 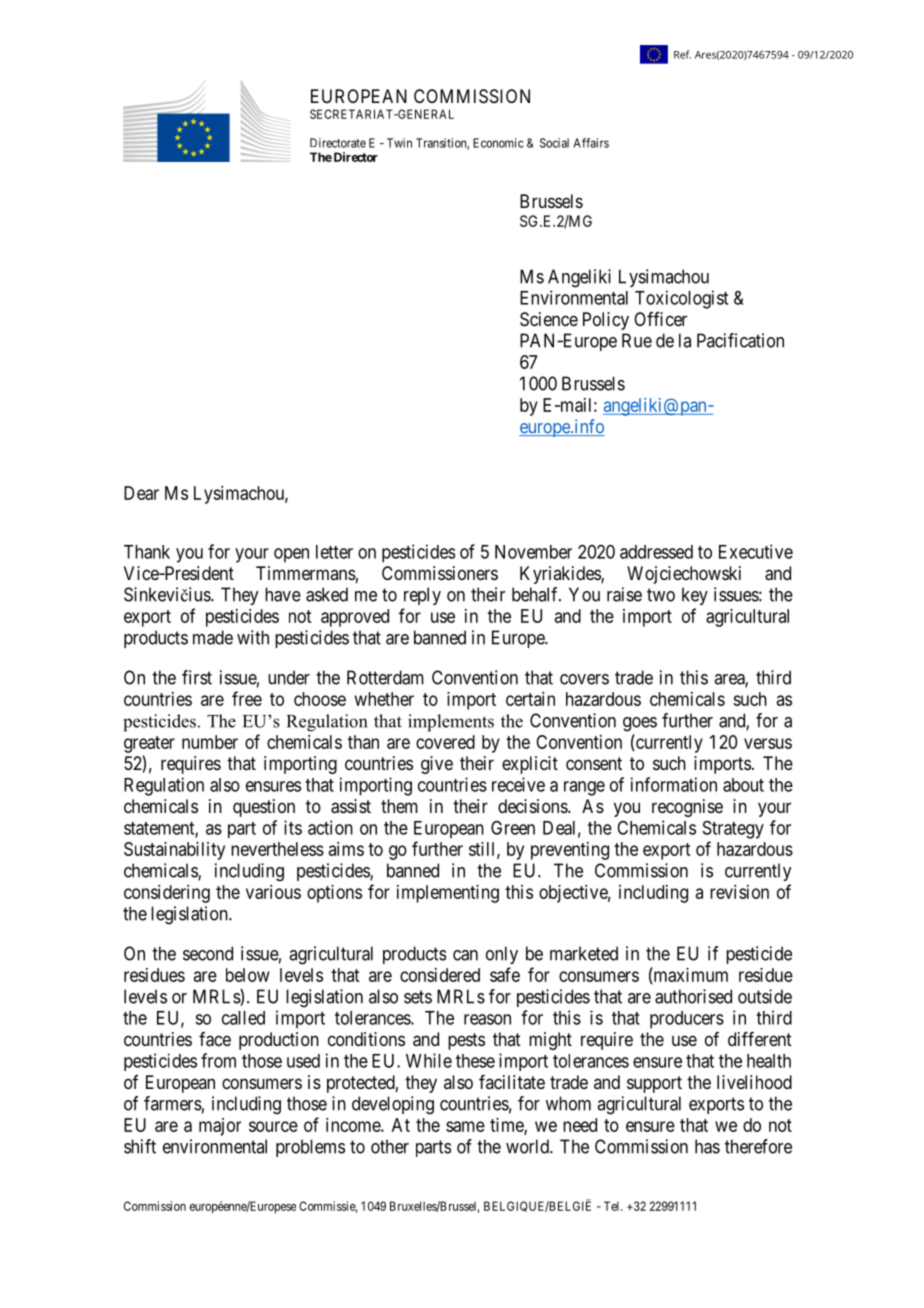 I want to click on Affairs, so click(x=591, y=143).
